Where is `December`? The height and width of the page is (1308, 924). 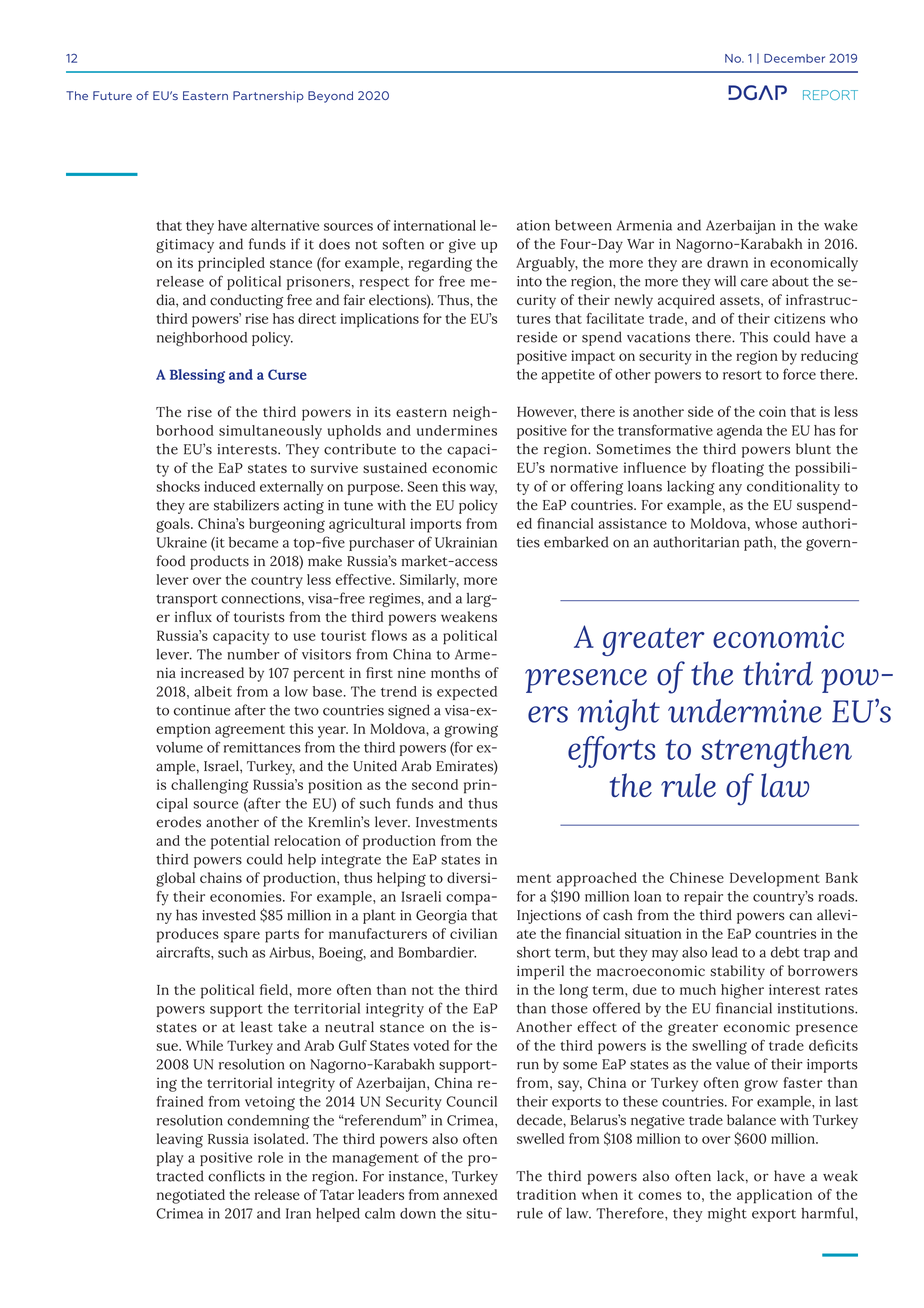 December is located at coordinates (794, 58).
